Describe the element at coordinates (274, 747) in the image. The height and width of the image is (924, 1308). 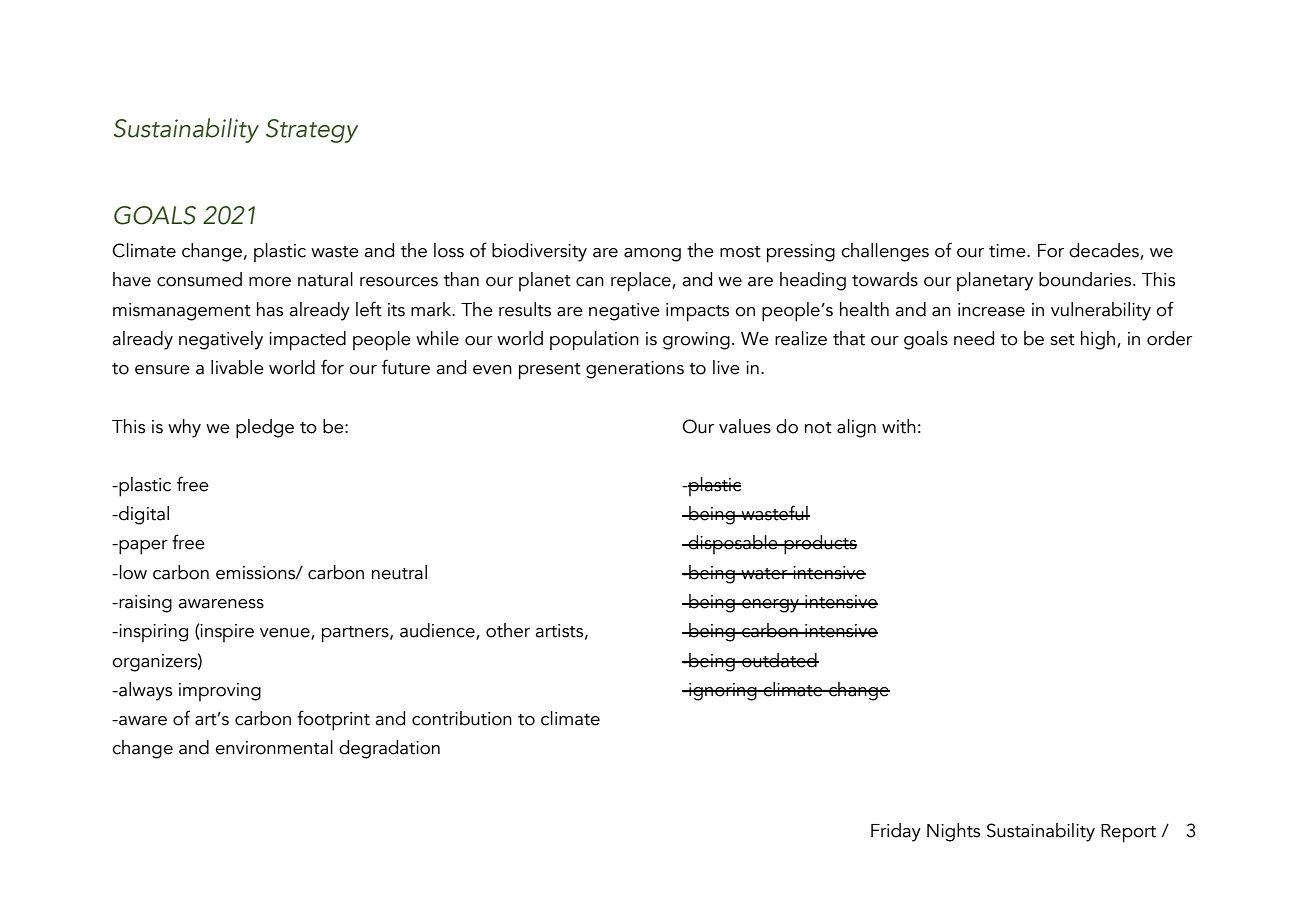
I see `environmental` at that location.
